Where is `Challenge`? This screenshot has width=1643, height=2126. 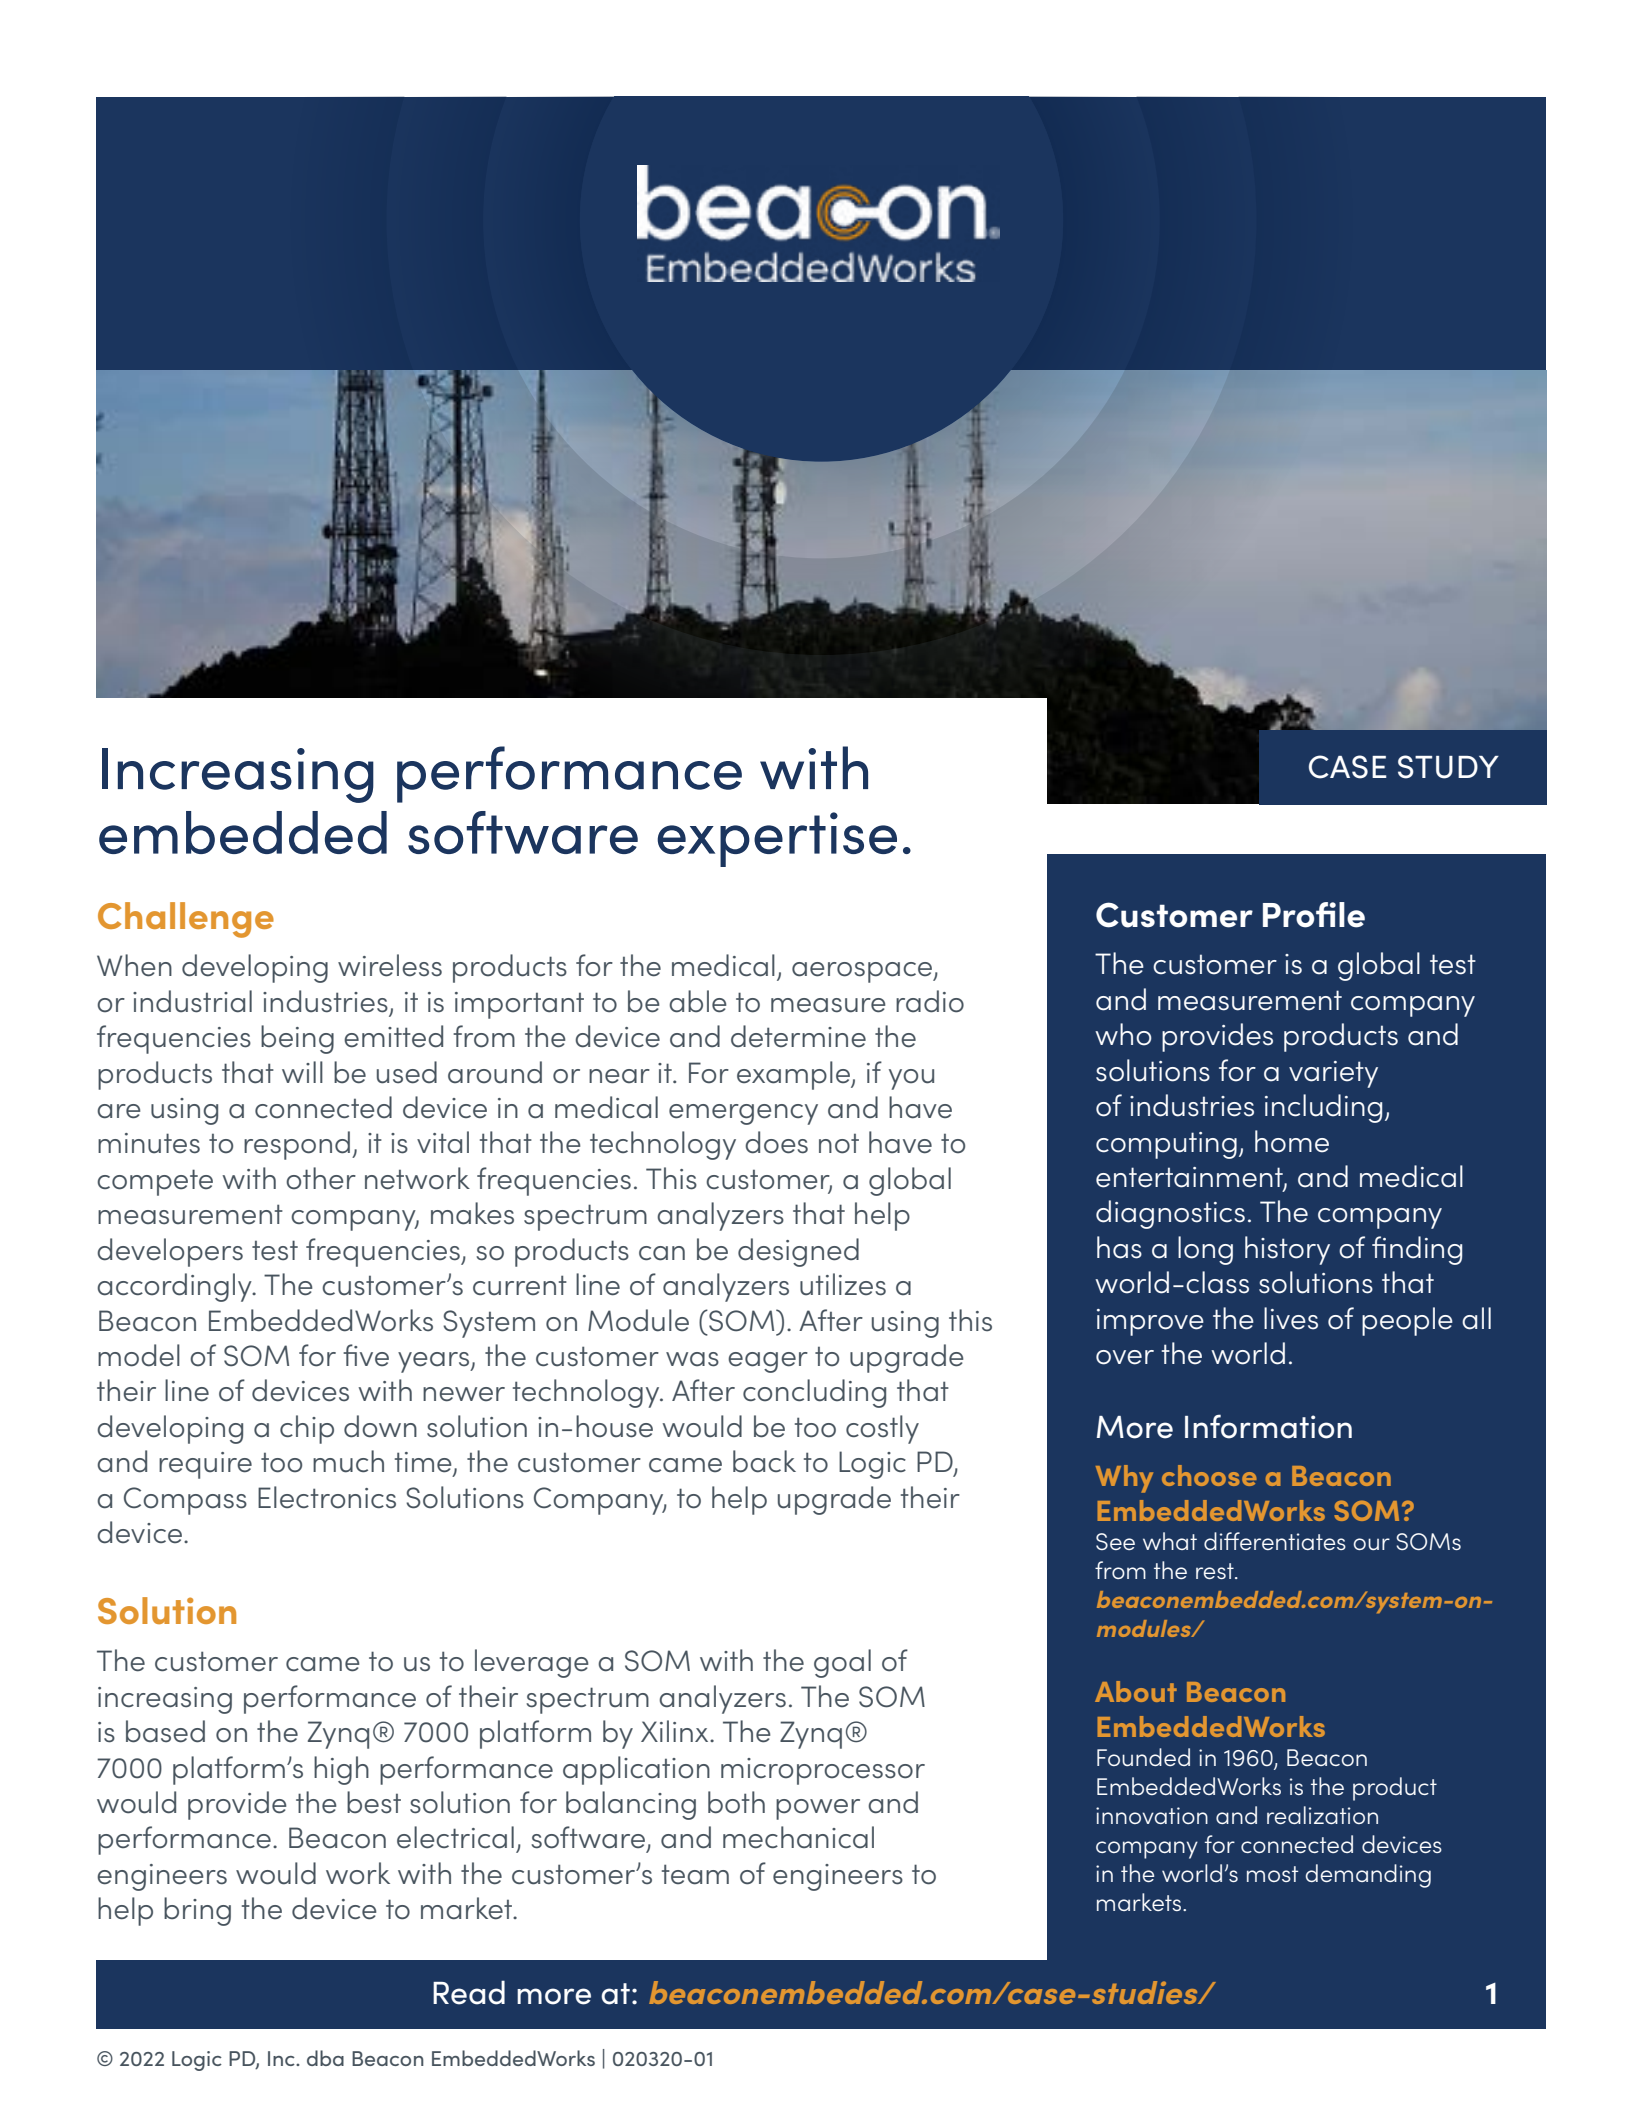
Challenge is located at coordinates (186, 920).
